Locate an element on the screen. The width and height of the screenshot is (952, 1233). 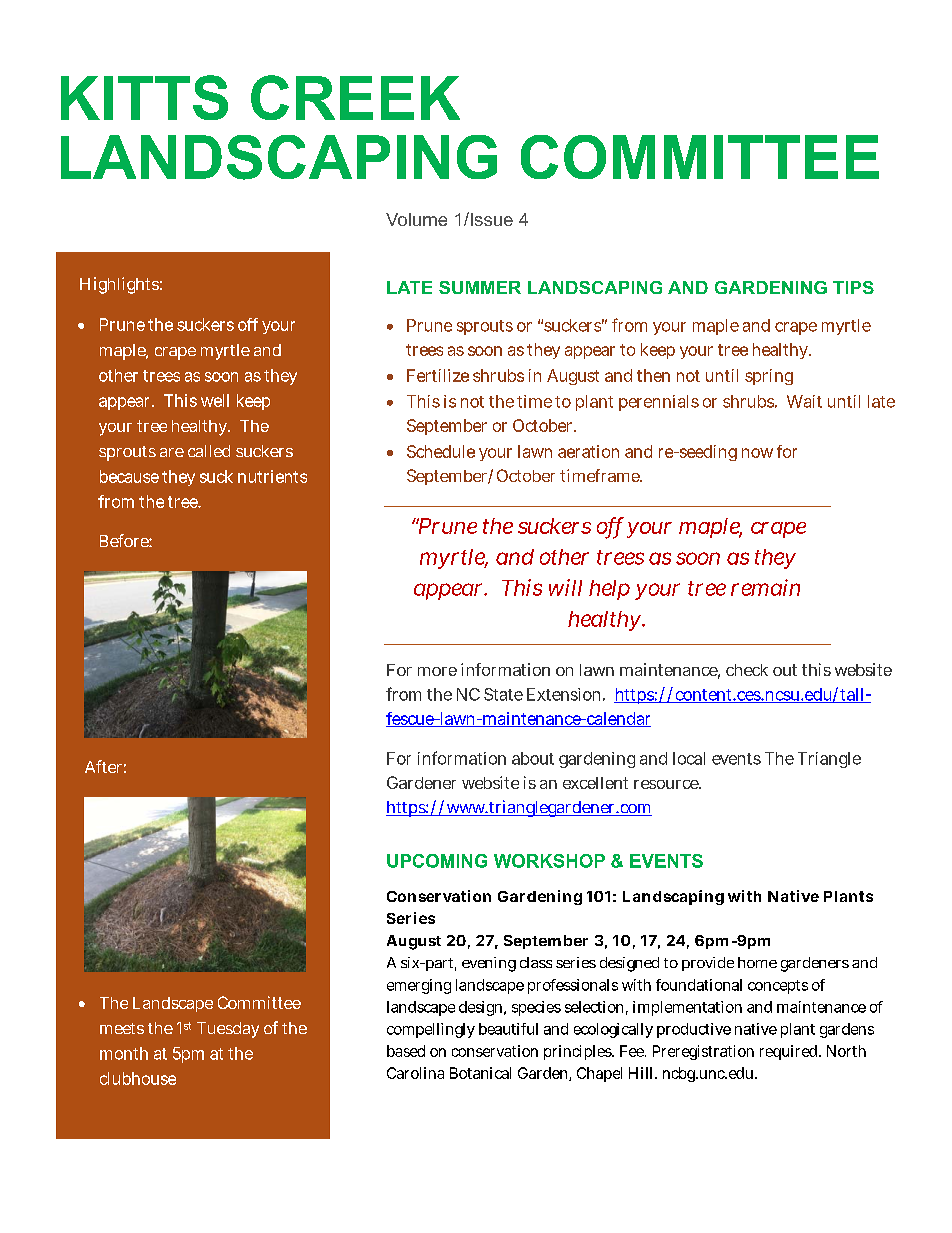
Botanical is located at coordinates (480, 1073).
